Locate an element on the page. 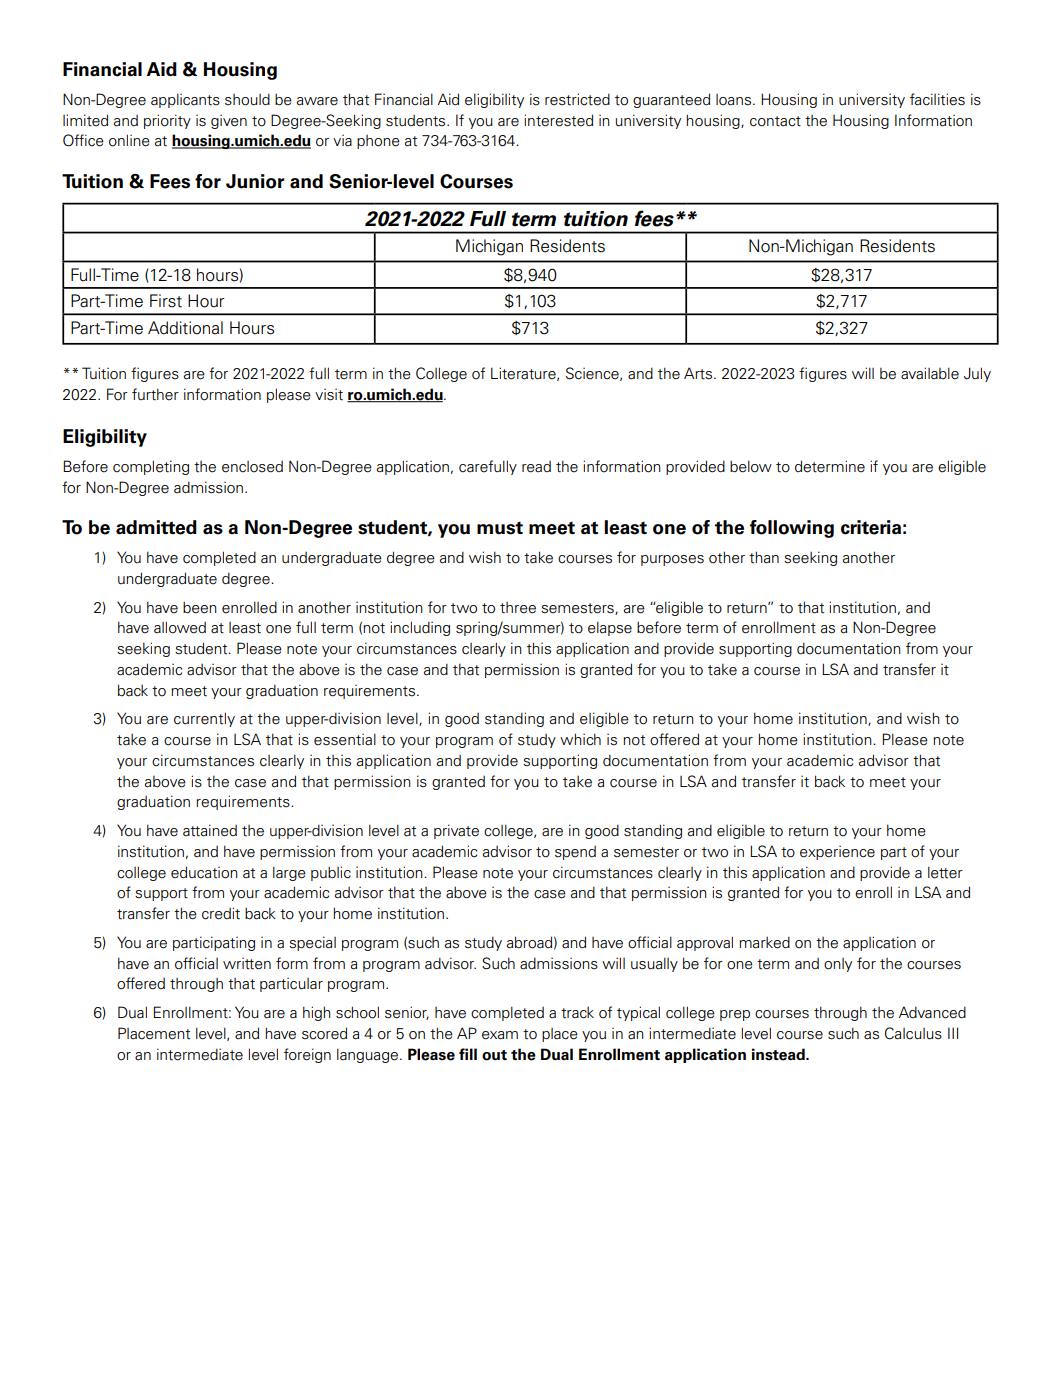 The width and height of the page is (1061, 1373). priority is located at coordinates (167, 121).
